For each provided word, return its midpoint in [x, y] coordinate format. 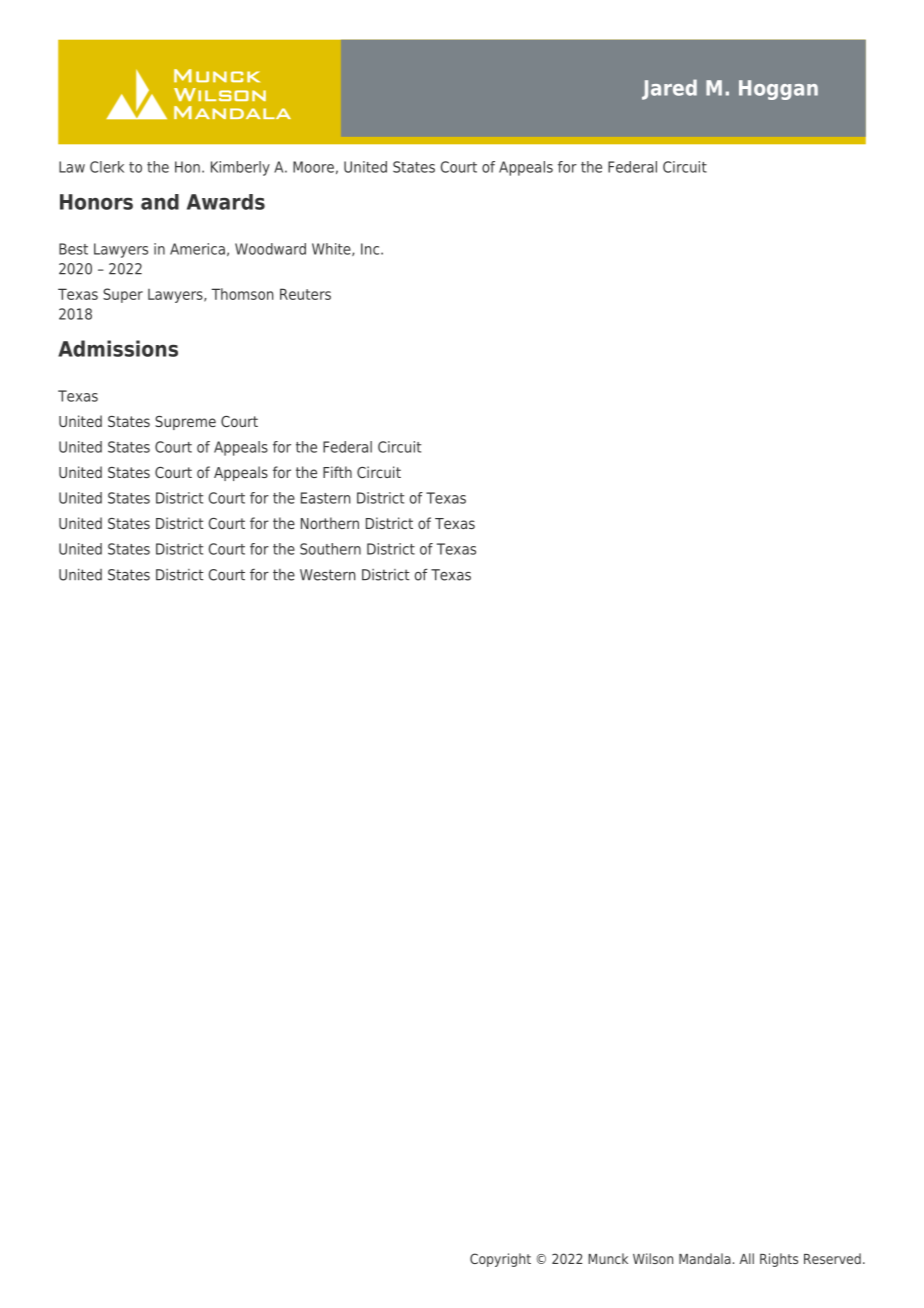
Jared [669, 89]
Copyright [500, 1260]
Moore [313, 167]
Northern [330, 523]
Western [327, 575]
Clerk [107, 167]
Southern [330, 549]
